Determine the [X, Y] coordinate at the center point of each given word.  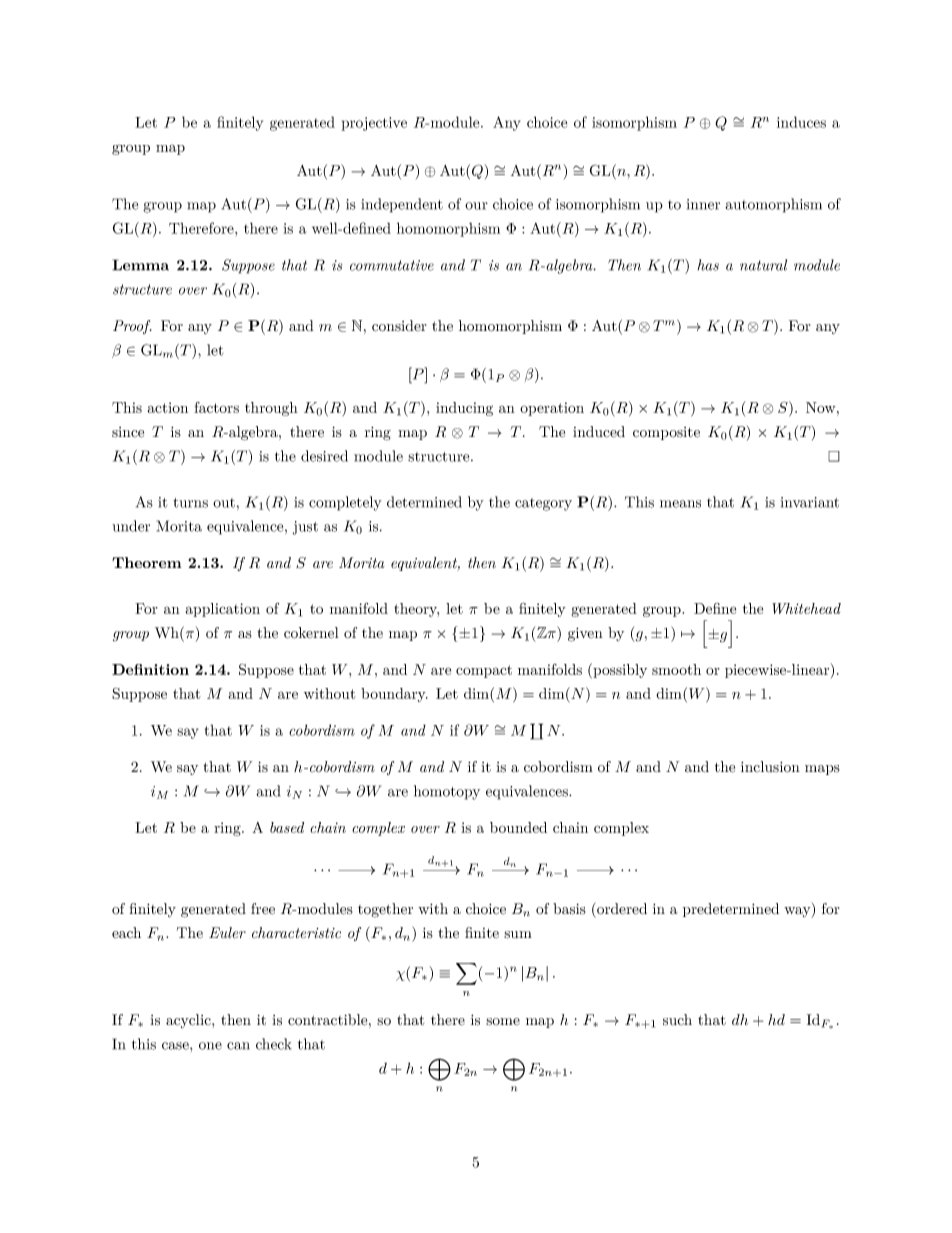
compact [484, 671]
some [503, 1022]
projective [374, 124]
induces [801, 122]
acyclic [189, 1021]
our [476, 206]
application [223, 610]
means [680, 504]
